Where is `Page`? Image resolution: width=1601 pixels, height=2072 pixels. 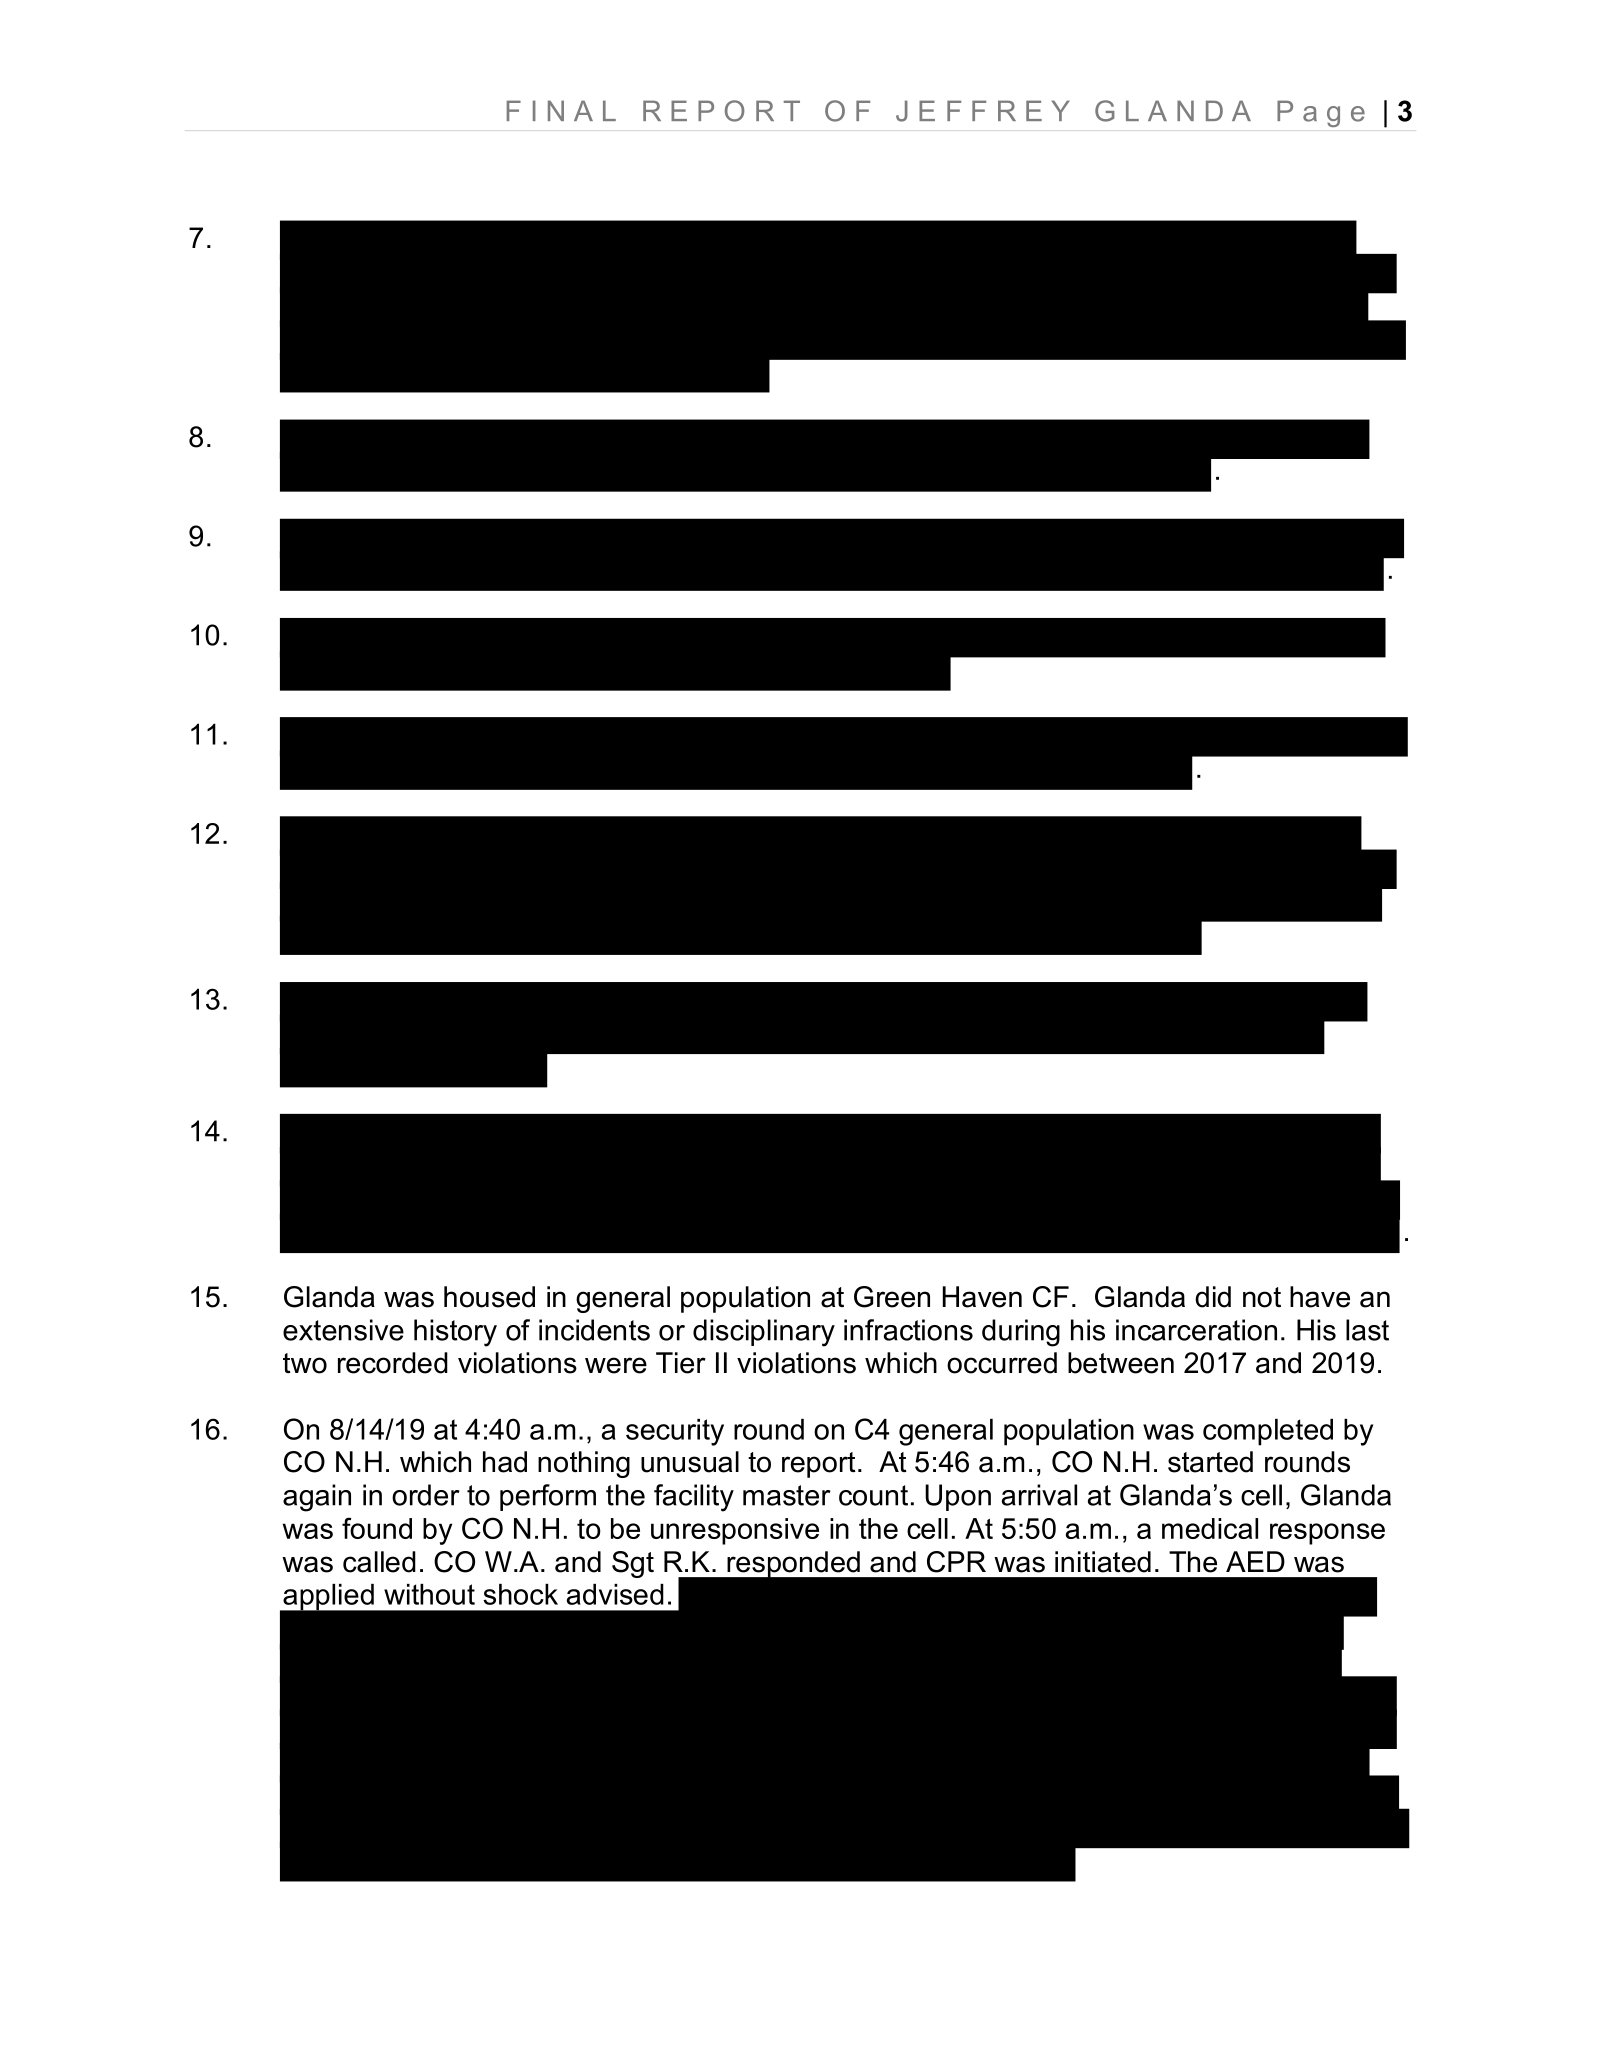
Page is located at coordinates (1321, 113).
